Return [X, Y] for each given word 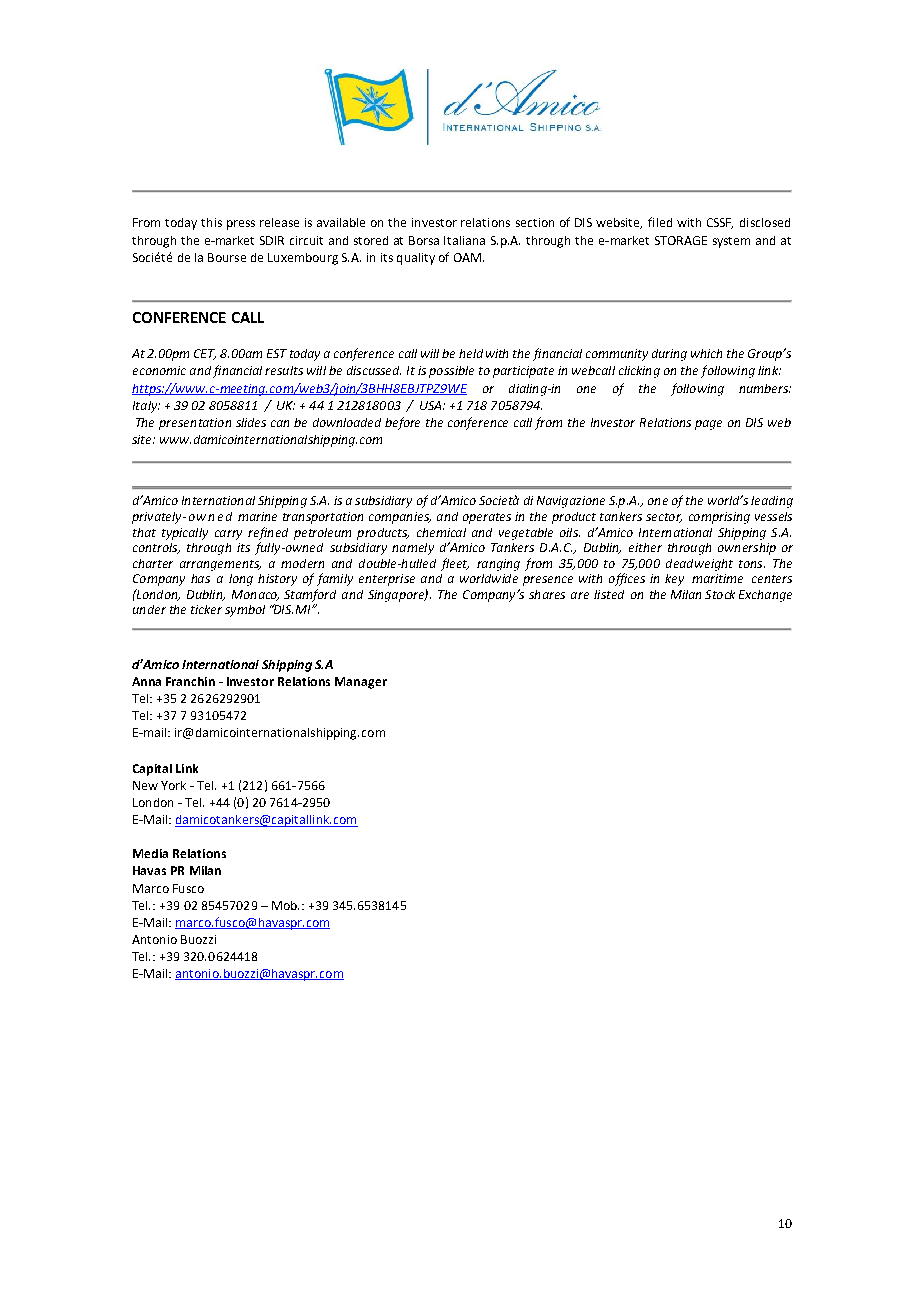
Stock [720, 594]
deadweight [699, 565]
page [708, 425]
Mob [285, 905]
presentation [195, 424]
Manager [361, 683]
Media [150, 853]
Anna [146, 681]
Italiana [464, 240]
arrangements [220, 565]
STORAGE [681, 240]
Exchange [765, 596]
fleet [455, 564]
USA [432, 405]
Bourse [227, 257]
